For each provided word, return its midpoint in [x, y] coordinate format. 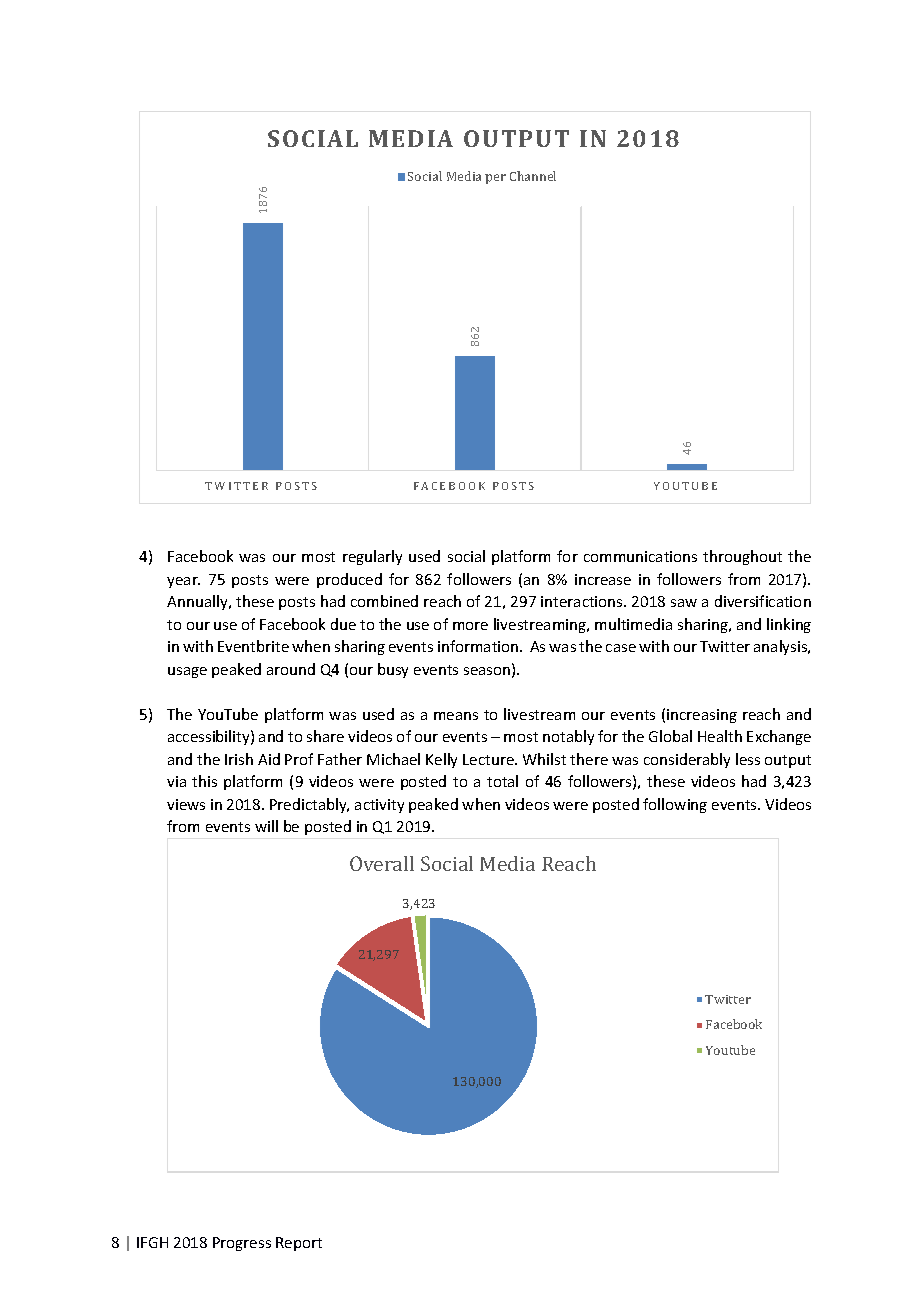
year [183, 582]
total [502, 781]
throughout [742, 557]
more [470, 626]
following [675, 805]
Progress [242, 1244]
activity [379, 806]
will [266, 826]
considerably [687, 760]
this [204, 781]
